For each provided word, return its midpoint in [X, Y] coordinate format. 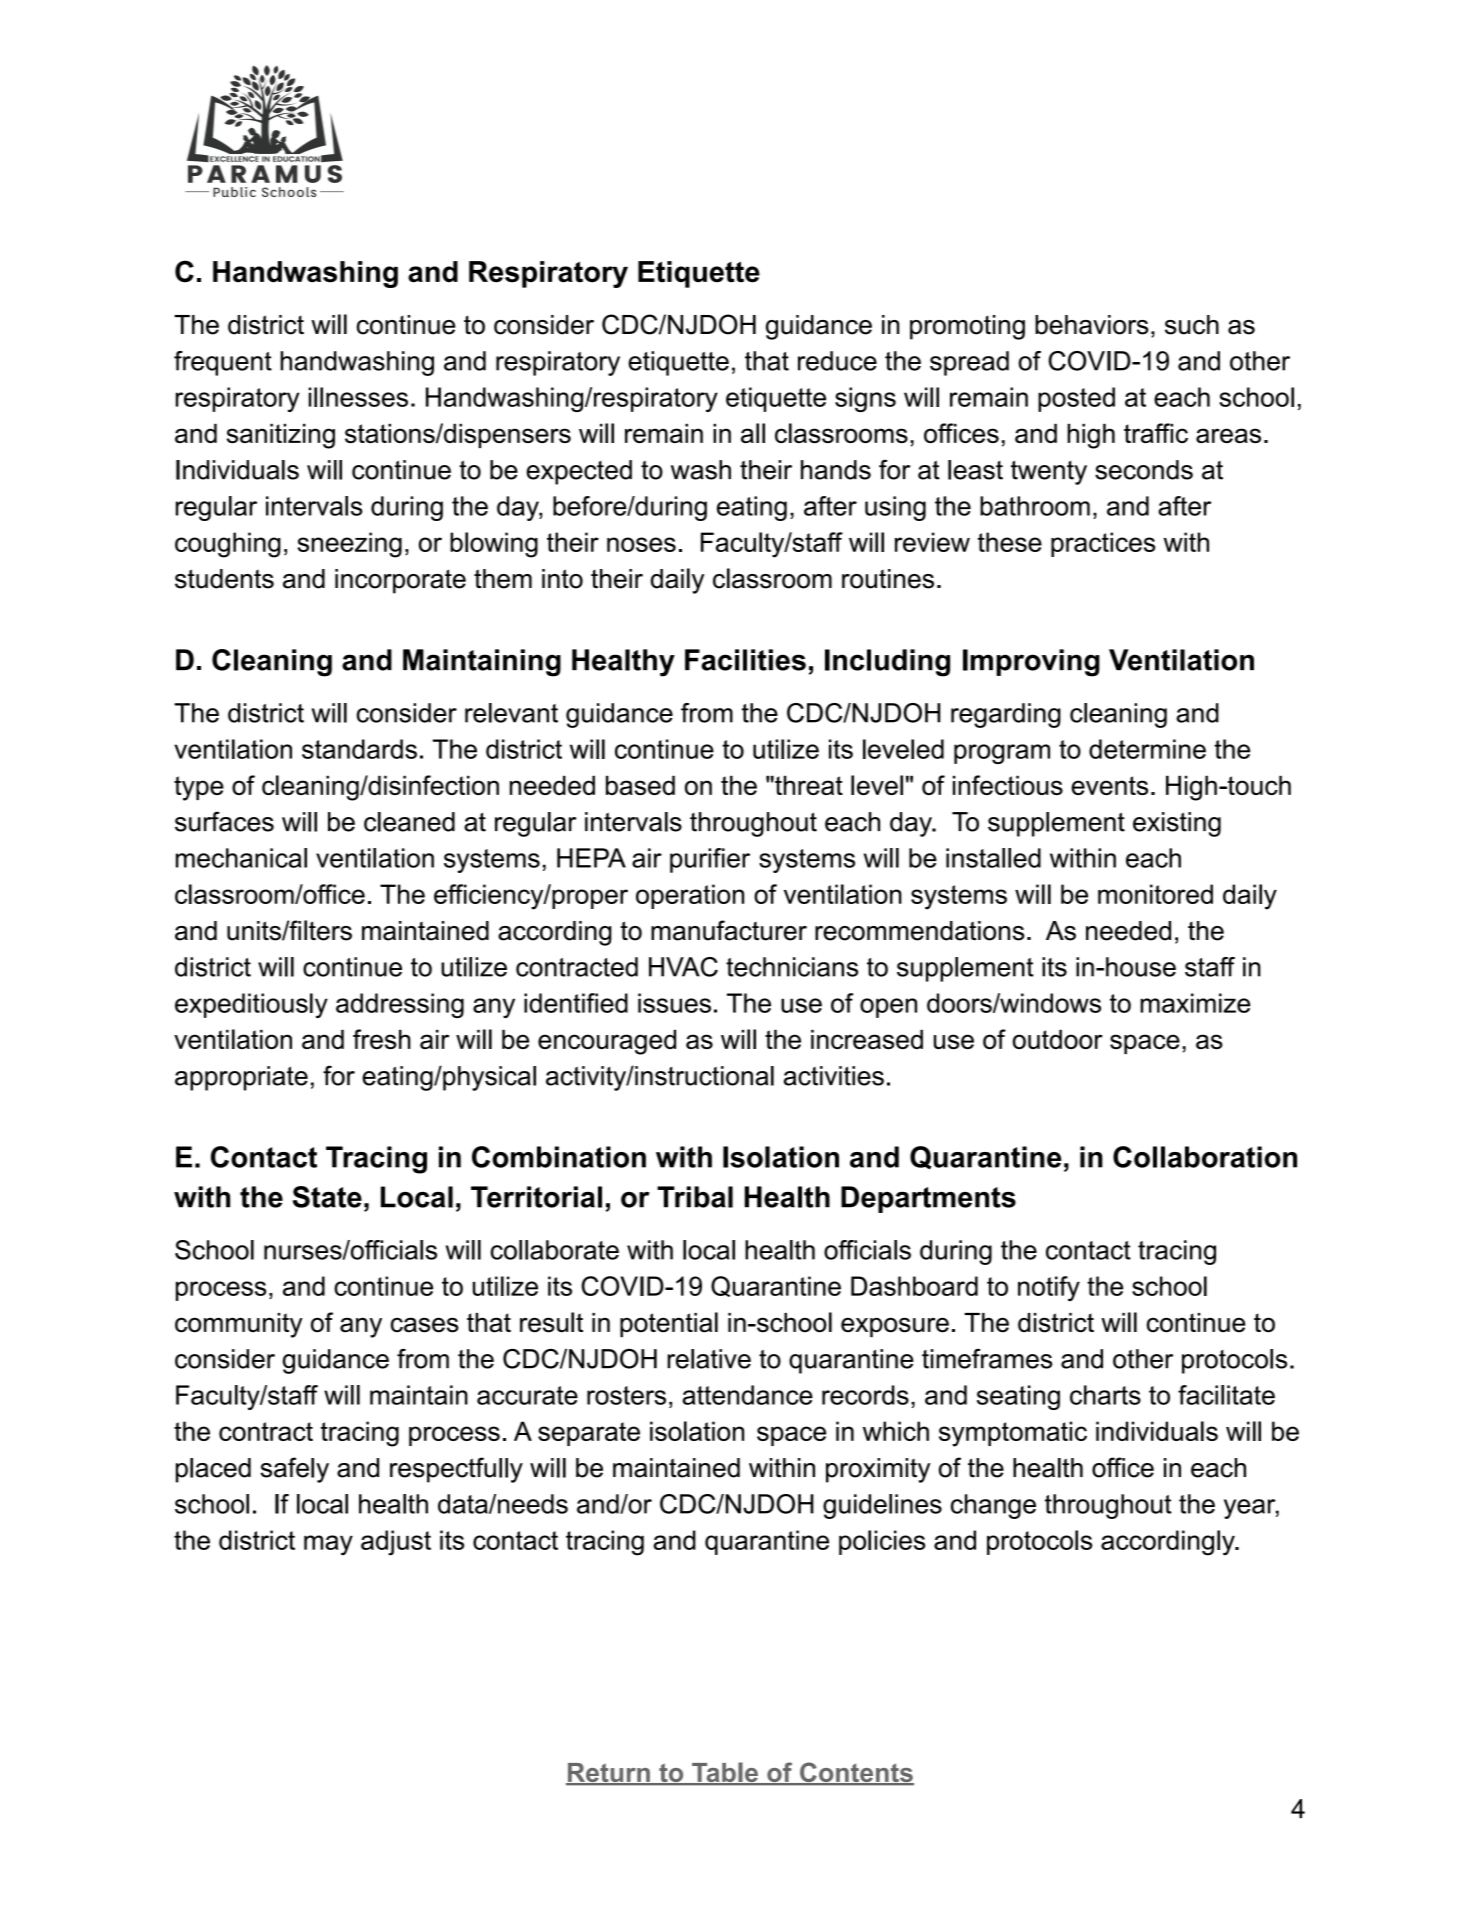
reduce [837, 361]
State [327, 1197]
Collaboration [1205, 1157]
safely [294, 1470]
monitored [1155, 894]
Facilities [745, 660]
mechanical [241, 858]
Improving [1031, 663]
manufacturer [729, 930]
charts [1105, 1395]
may [328, 1545]
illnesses [358, 397]
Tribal [695, 1197]
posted [1076, 399]
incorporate [400, 581]
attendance [748, 1395]
